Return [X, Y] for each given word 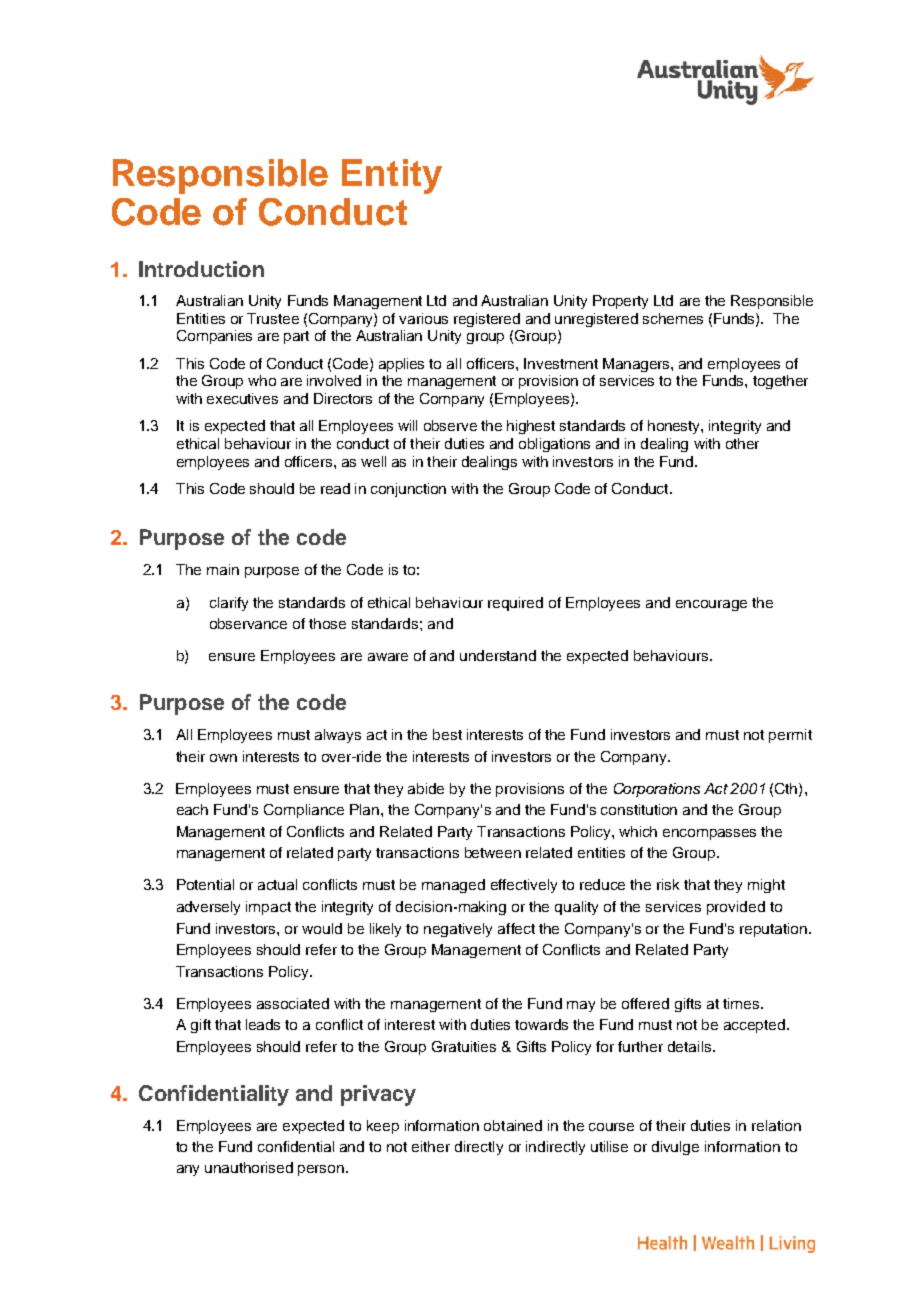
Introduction [201, 269]
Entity [392, 176]
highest [531, 427]
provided [736, 908]
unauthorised [249, 1167]
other [742, 443]
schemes [673, 318]
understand [498, 655]
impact [268, 908]
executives [242, 398]
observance [248, 623]
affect [516, 928]
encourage [711, 605]
